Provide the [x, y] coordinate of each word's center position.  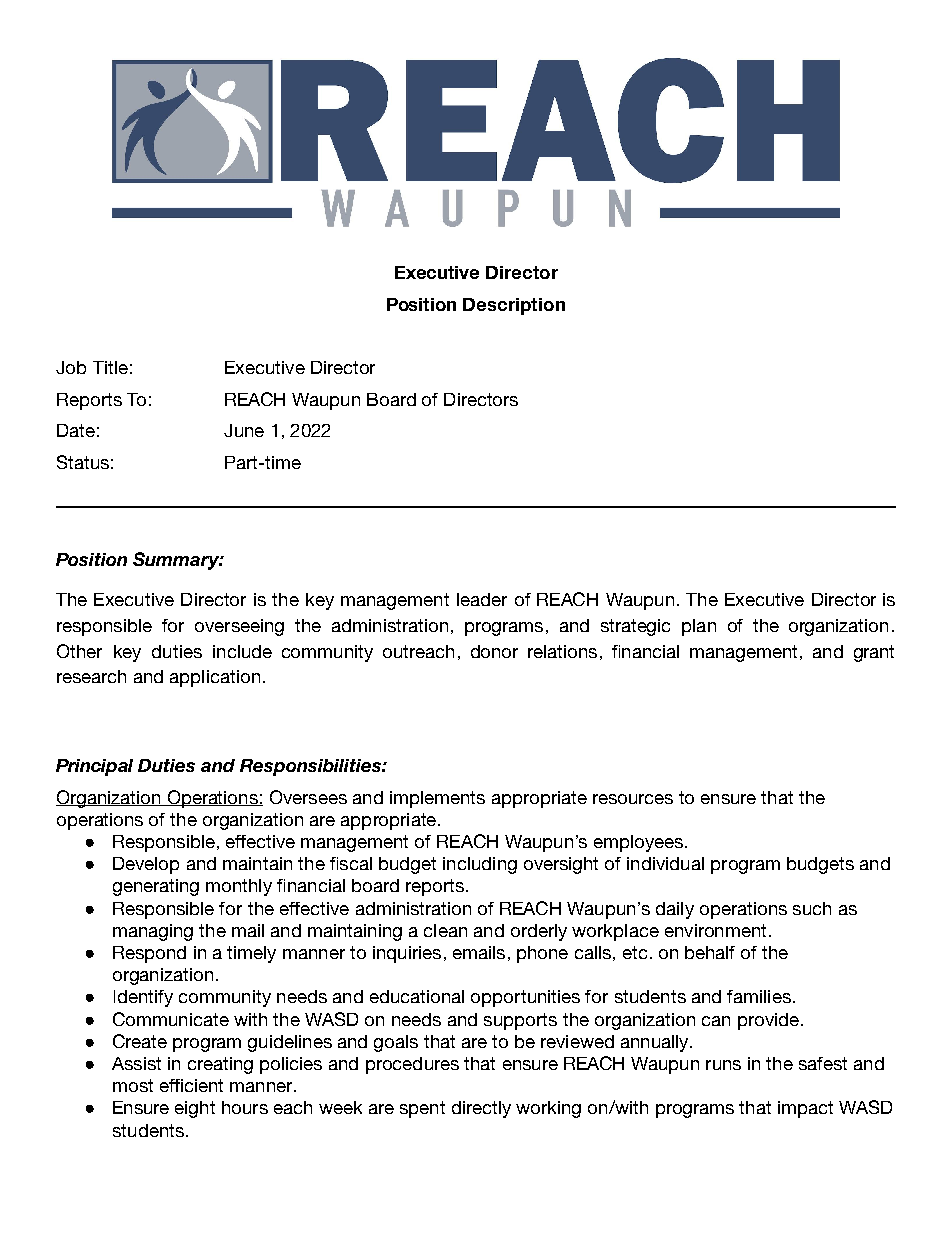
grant [874, 653]
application [215, 678]
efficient [191, 1085]
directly [481, 1109]
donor [494, 651]
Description [514, 306]
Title [110, 367]
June [244, 430]
